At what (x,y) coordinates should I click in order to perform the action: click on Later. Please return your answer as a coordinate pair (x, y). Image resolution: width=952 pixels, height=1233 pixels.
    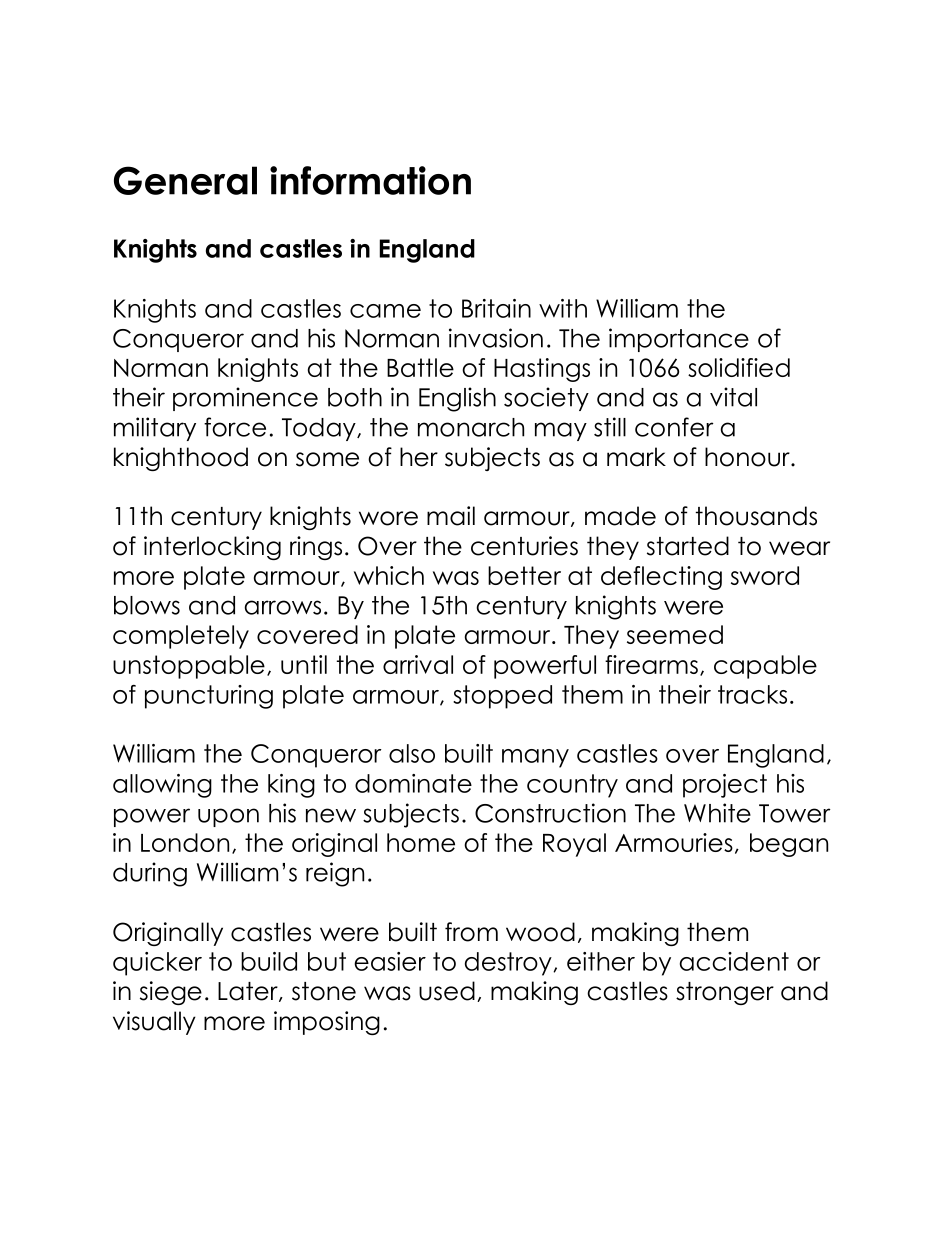
    Looking at the image, I should click on (249, 992).
